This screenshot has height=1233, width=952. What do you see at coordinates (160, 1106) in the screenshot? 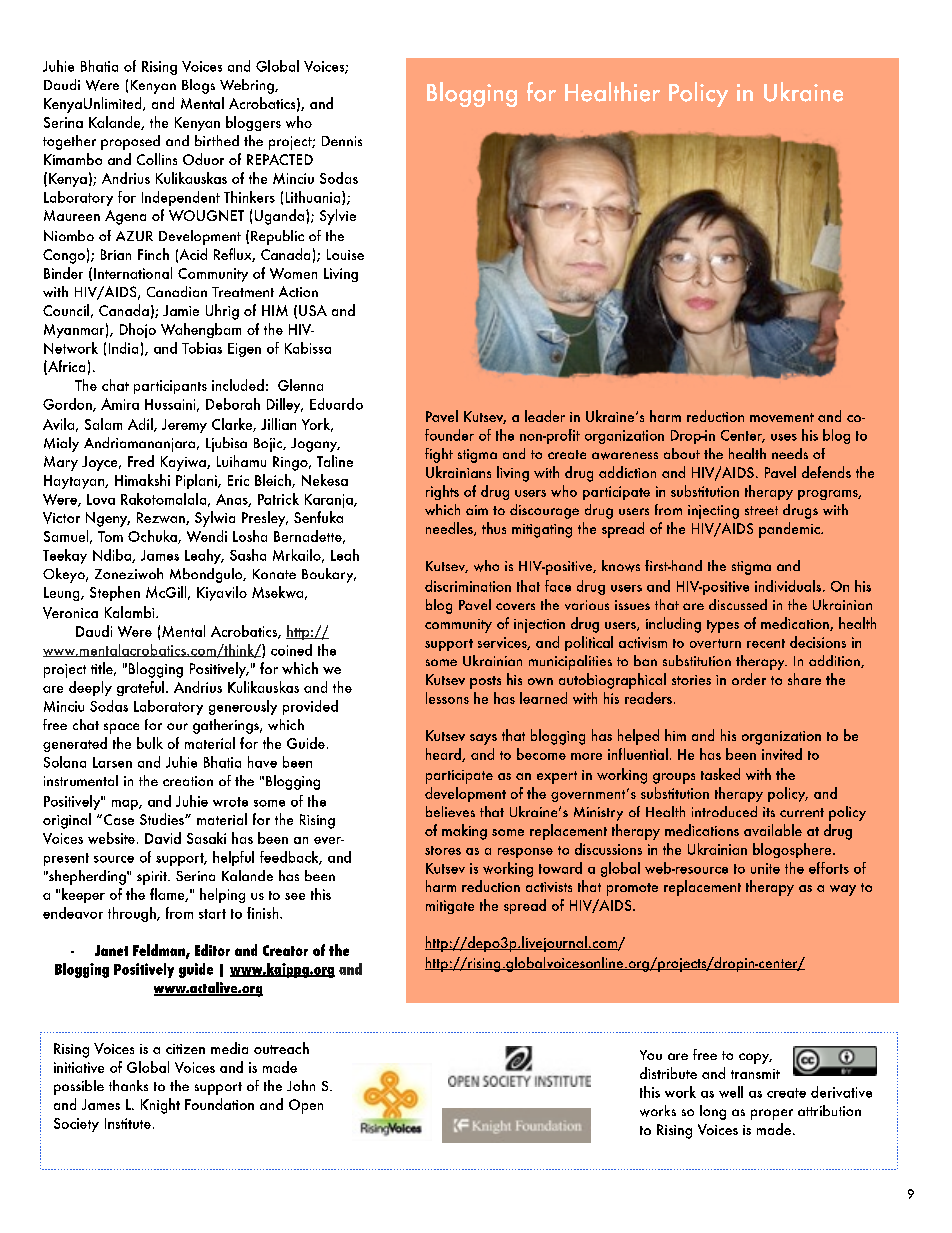
I see `Knight` at bounding box center [160, 1106].
